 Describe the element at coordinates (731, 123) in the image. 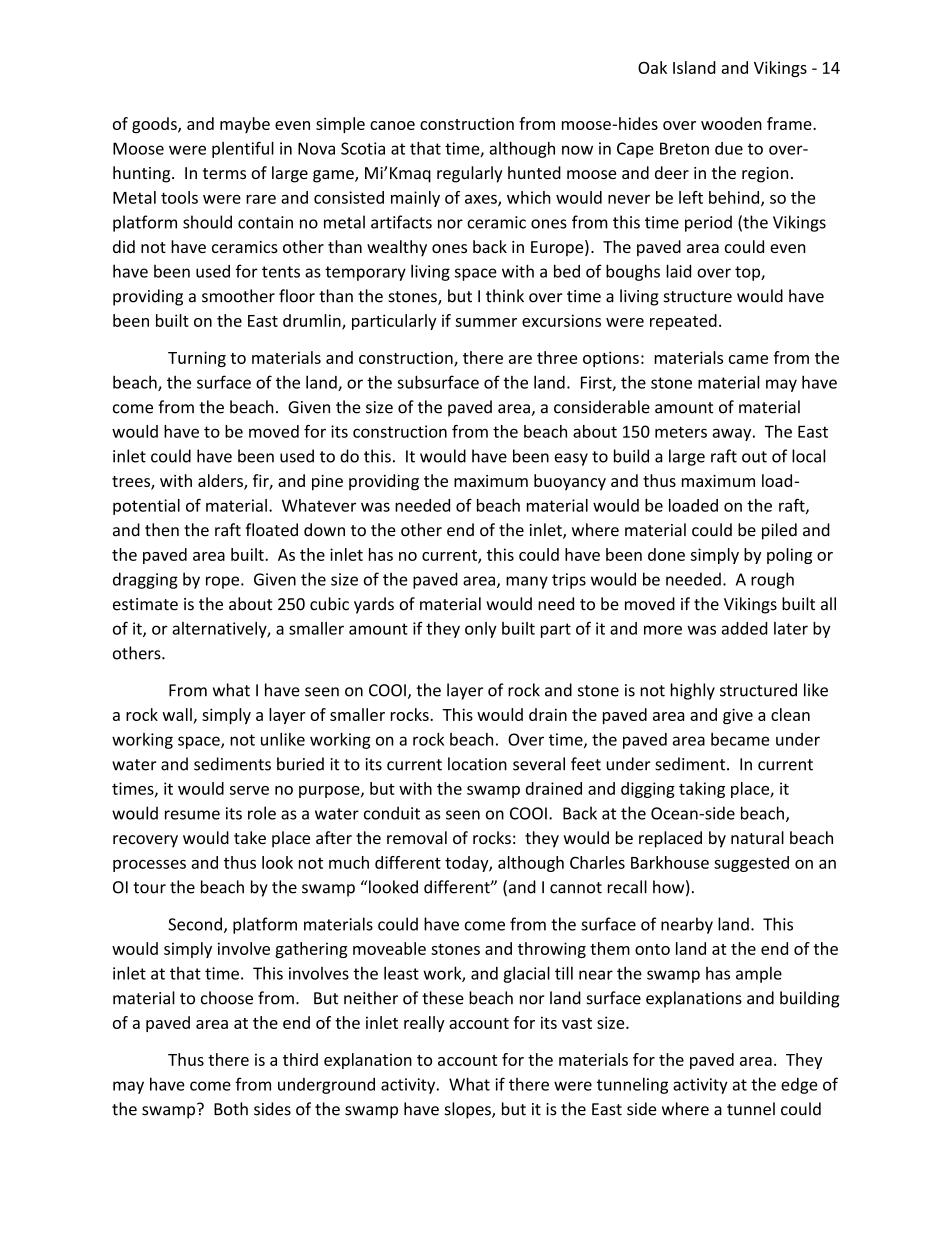

I see `wooden` at that location.
